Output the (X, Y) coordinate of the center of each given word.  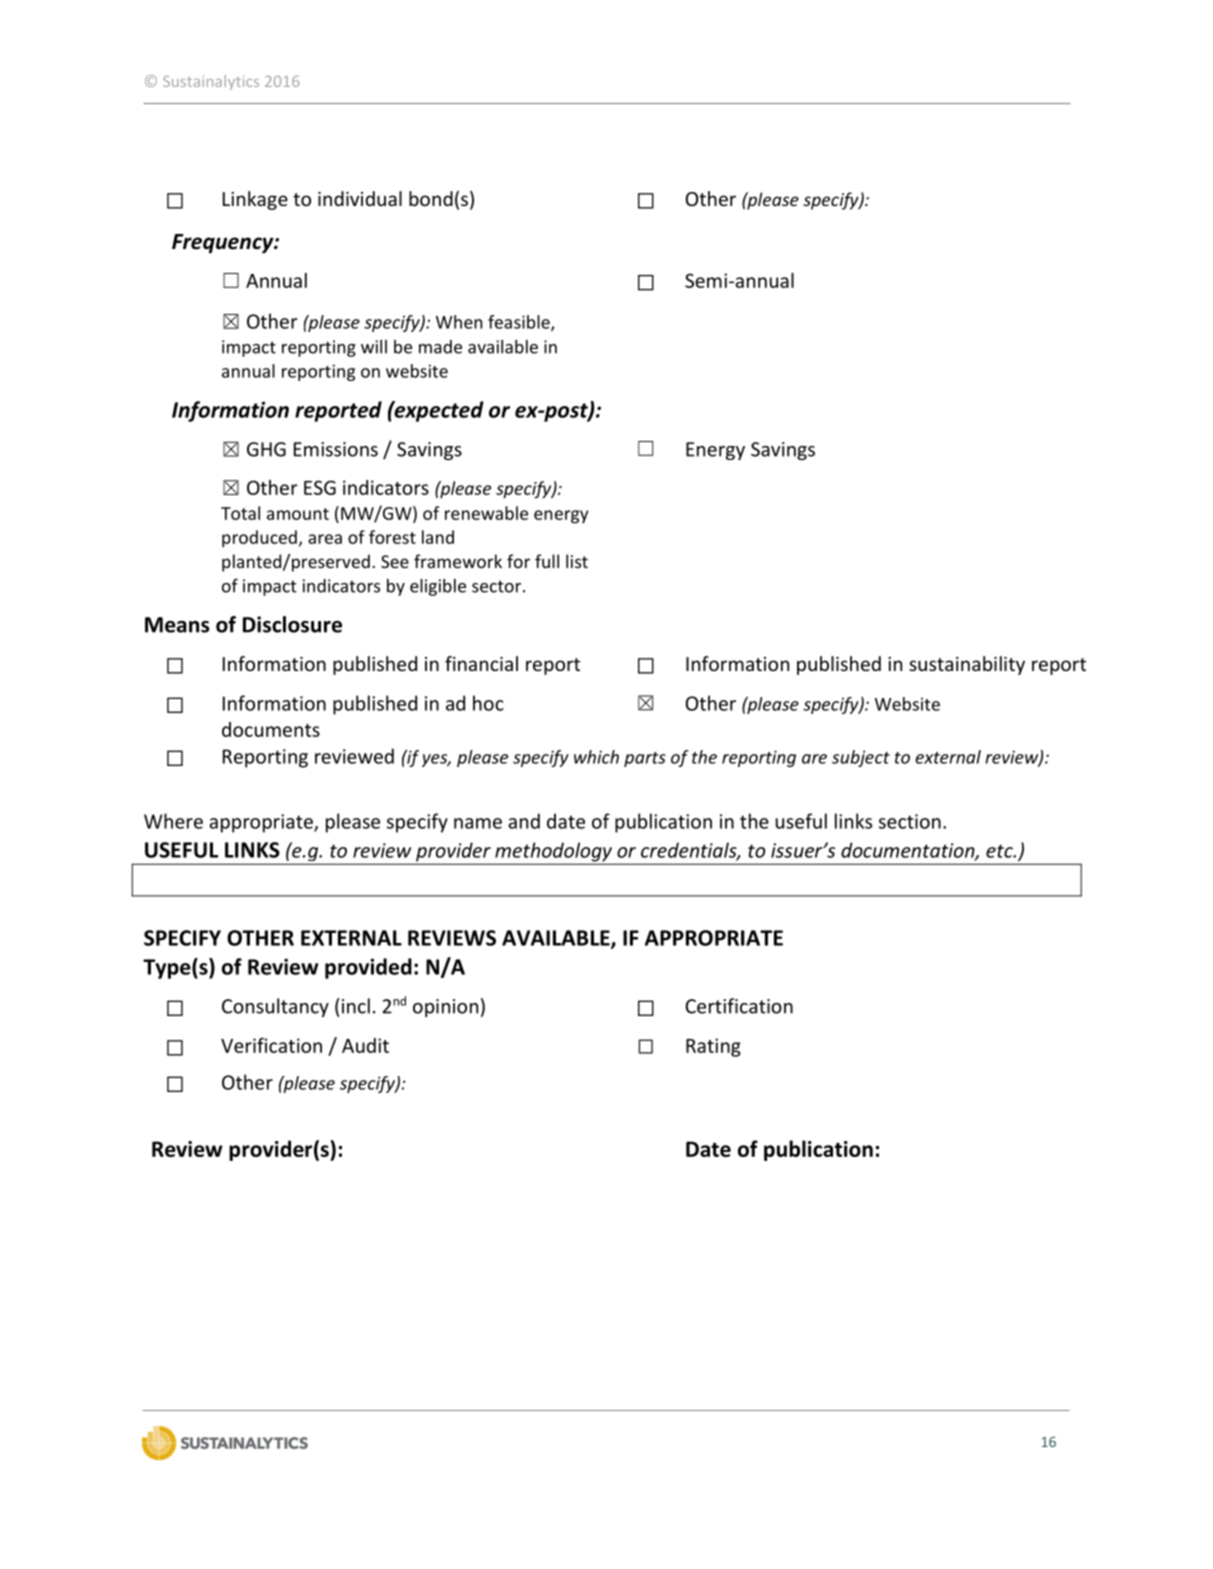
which (596, 757)
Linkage (255, 200)
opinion (445, 1008)
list (577, 561)
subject (861, 758)
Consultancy (275, 1007)
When (459, 322)
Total (240, 513)
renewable (486, 513)
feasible (520, 323)
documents (271, 729)
